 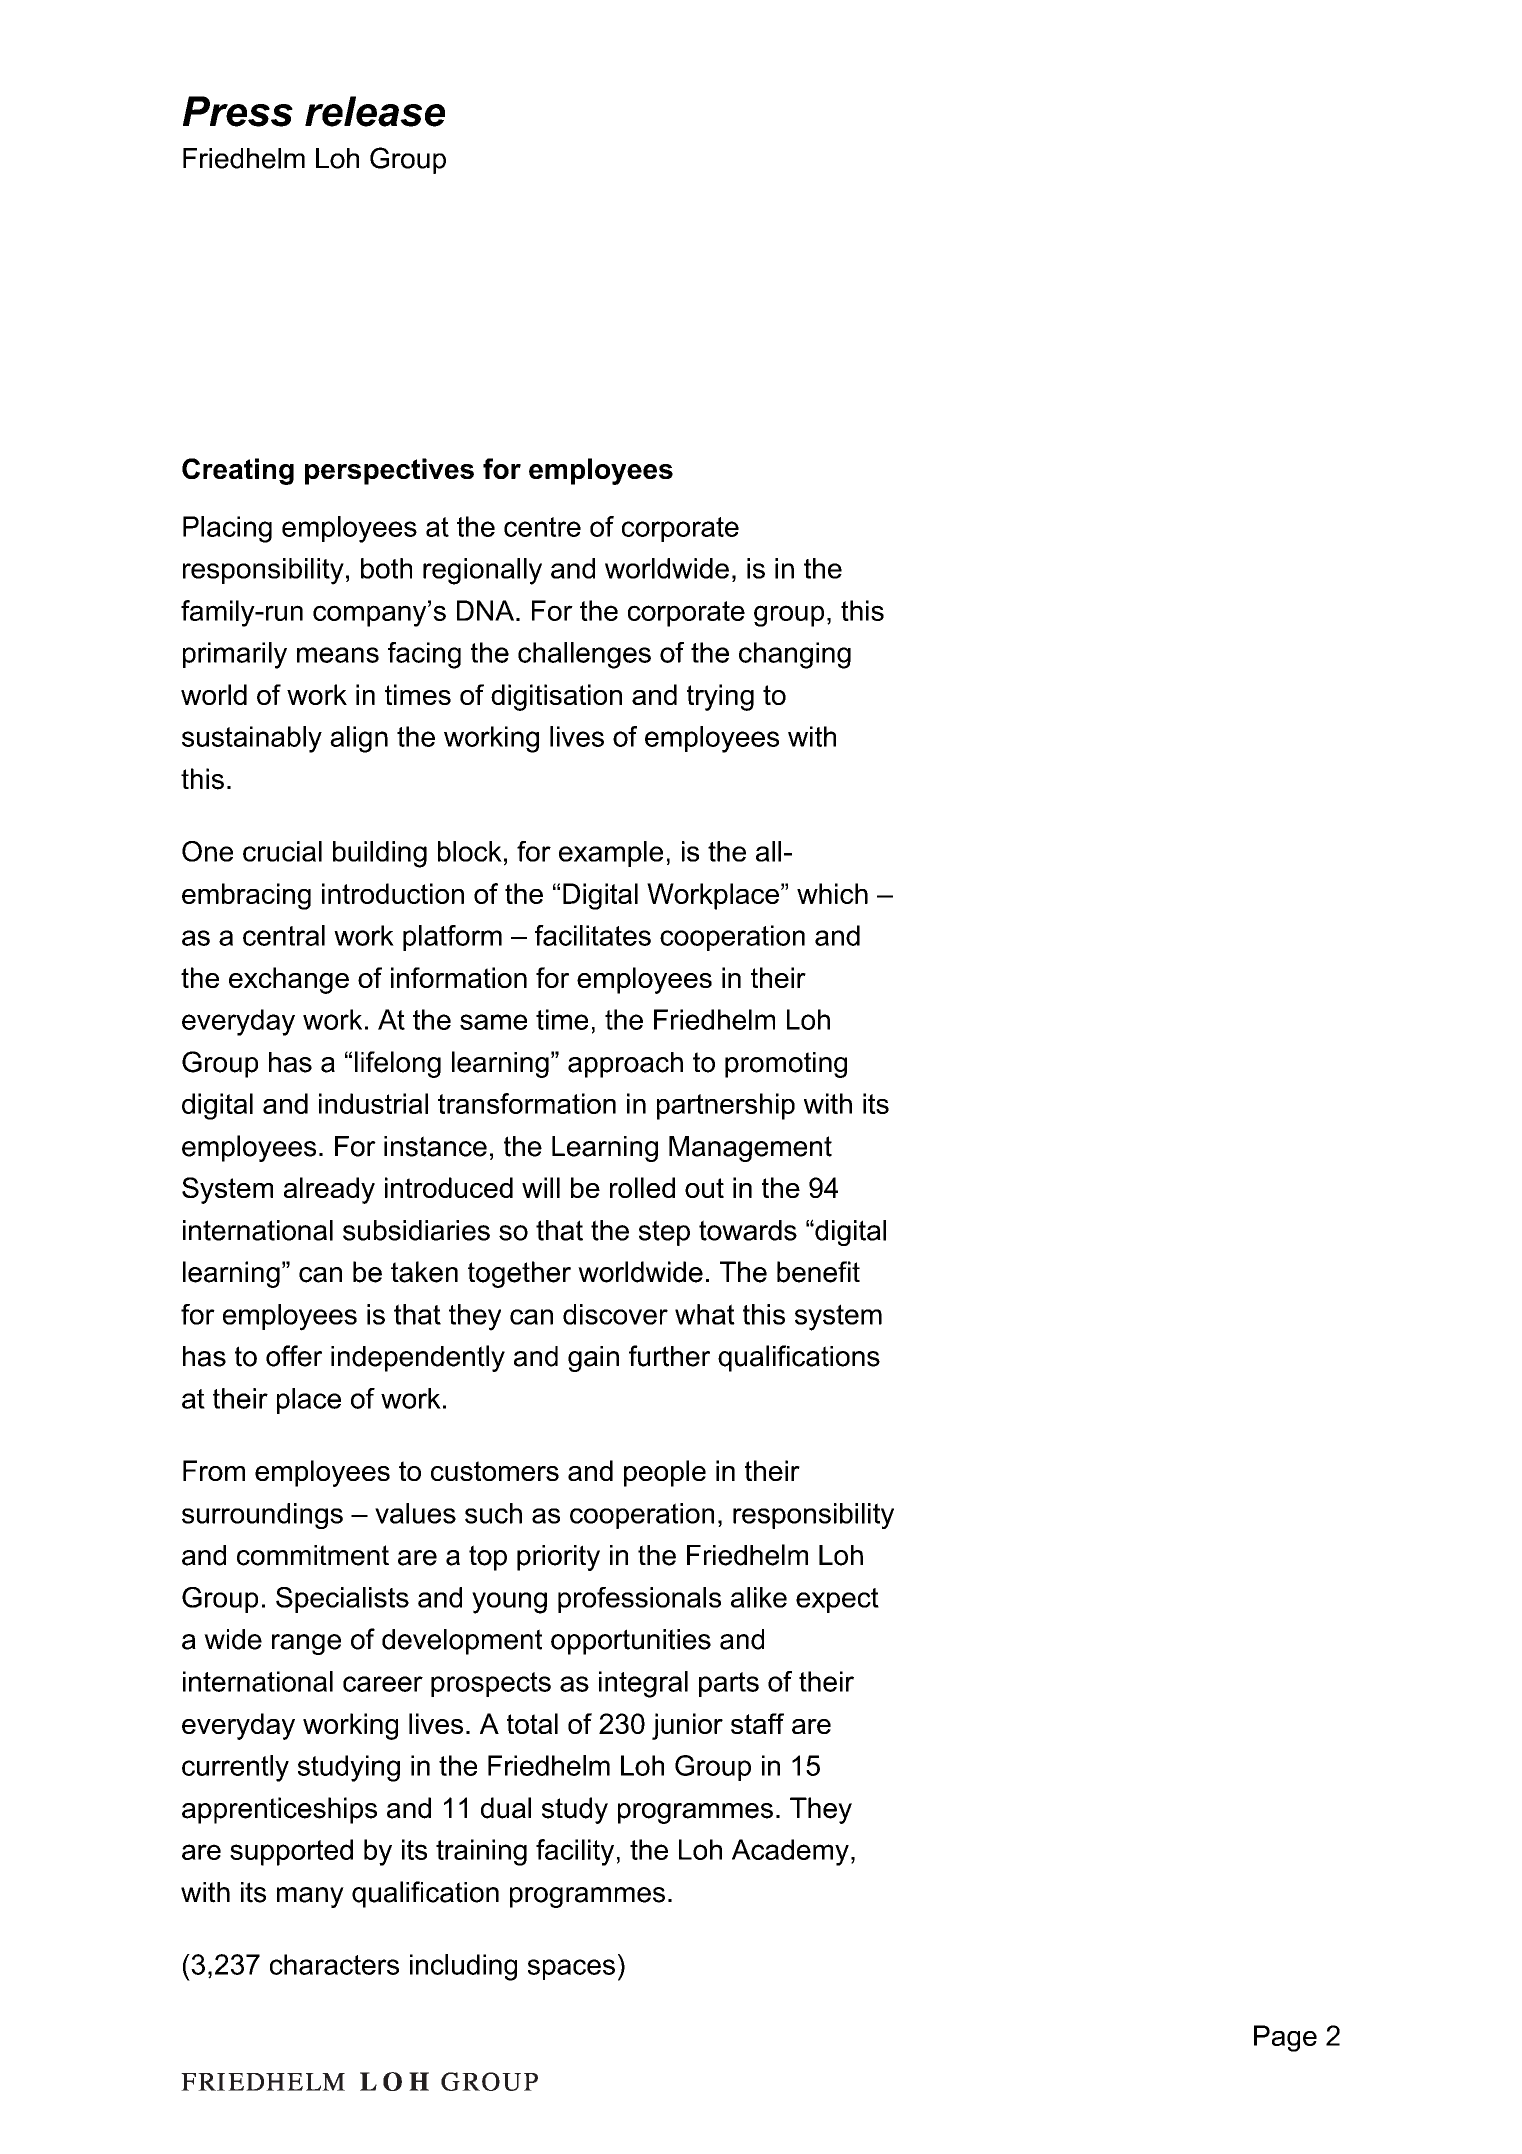 I want to click on characters, so click(x=334, y=1964).
